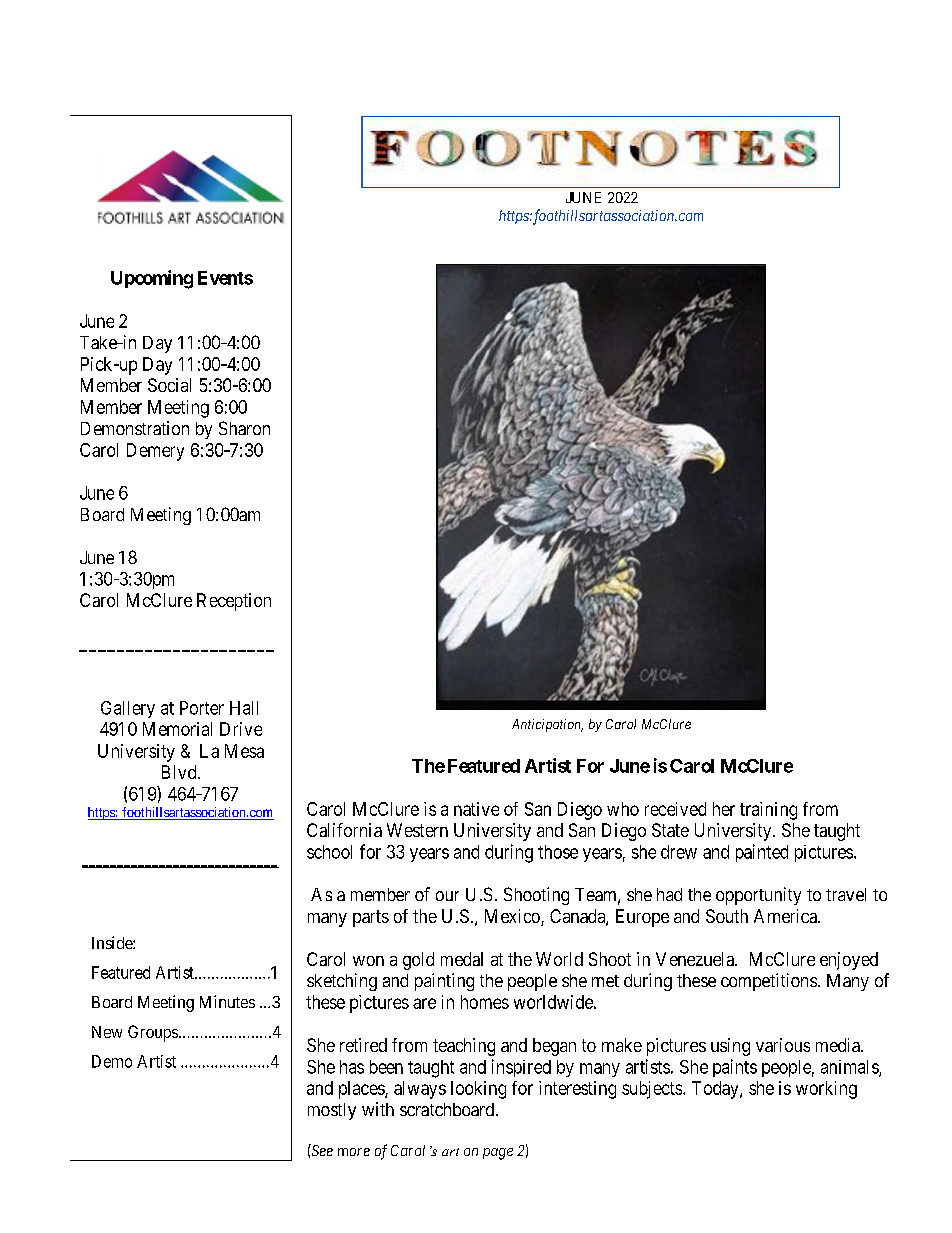 The width and height of the screenshot is (952, 1233). I want to click on Mexico, so click(513, 917).
